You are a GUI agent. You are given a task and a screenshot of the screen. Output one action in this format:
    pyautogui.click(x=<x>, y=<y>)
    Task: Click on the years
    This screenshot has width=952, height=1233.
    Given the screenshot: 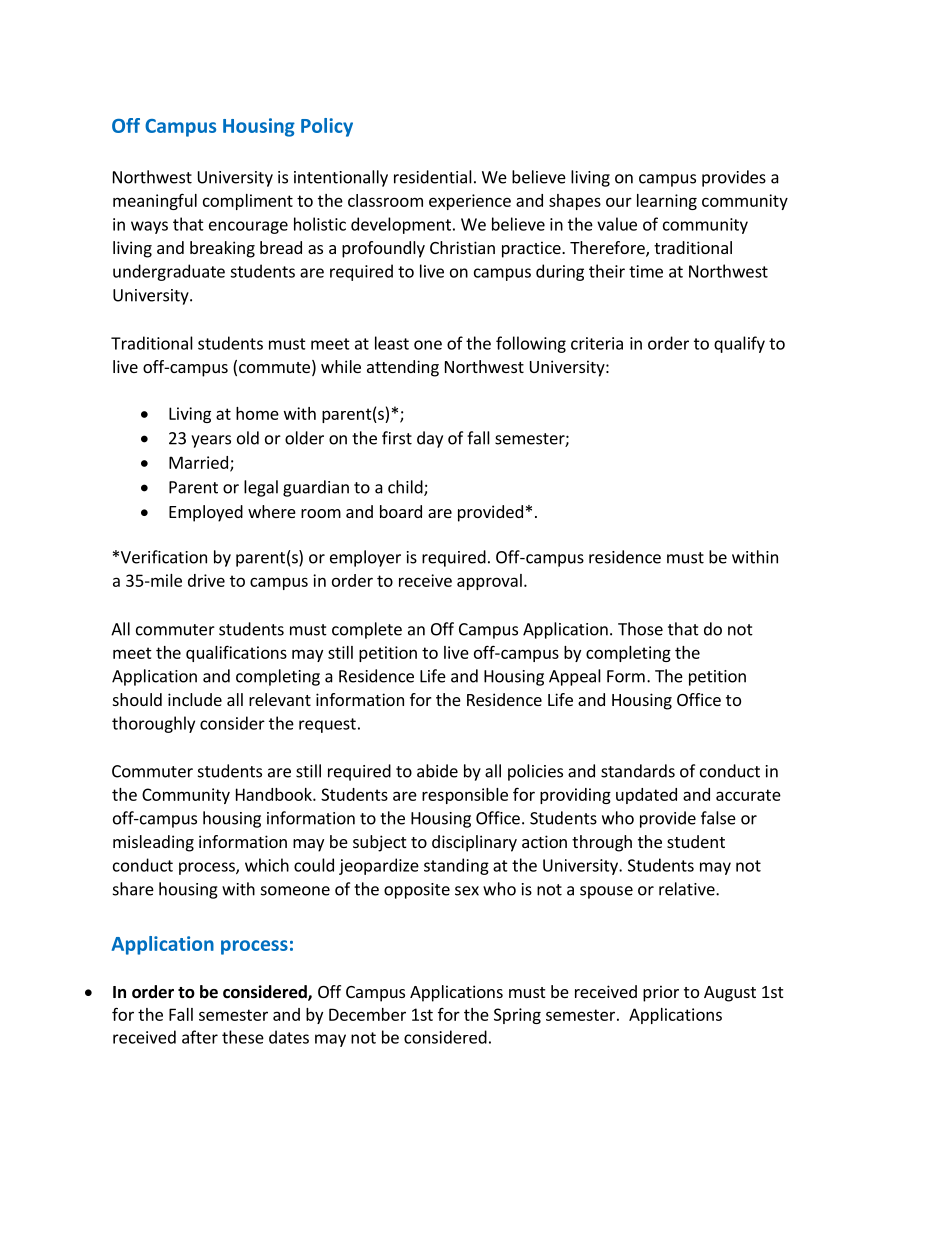 What is the action you would take?
    pyautogui.click(x=211, y=441)
